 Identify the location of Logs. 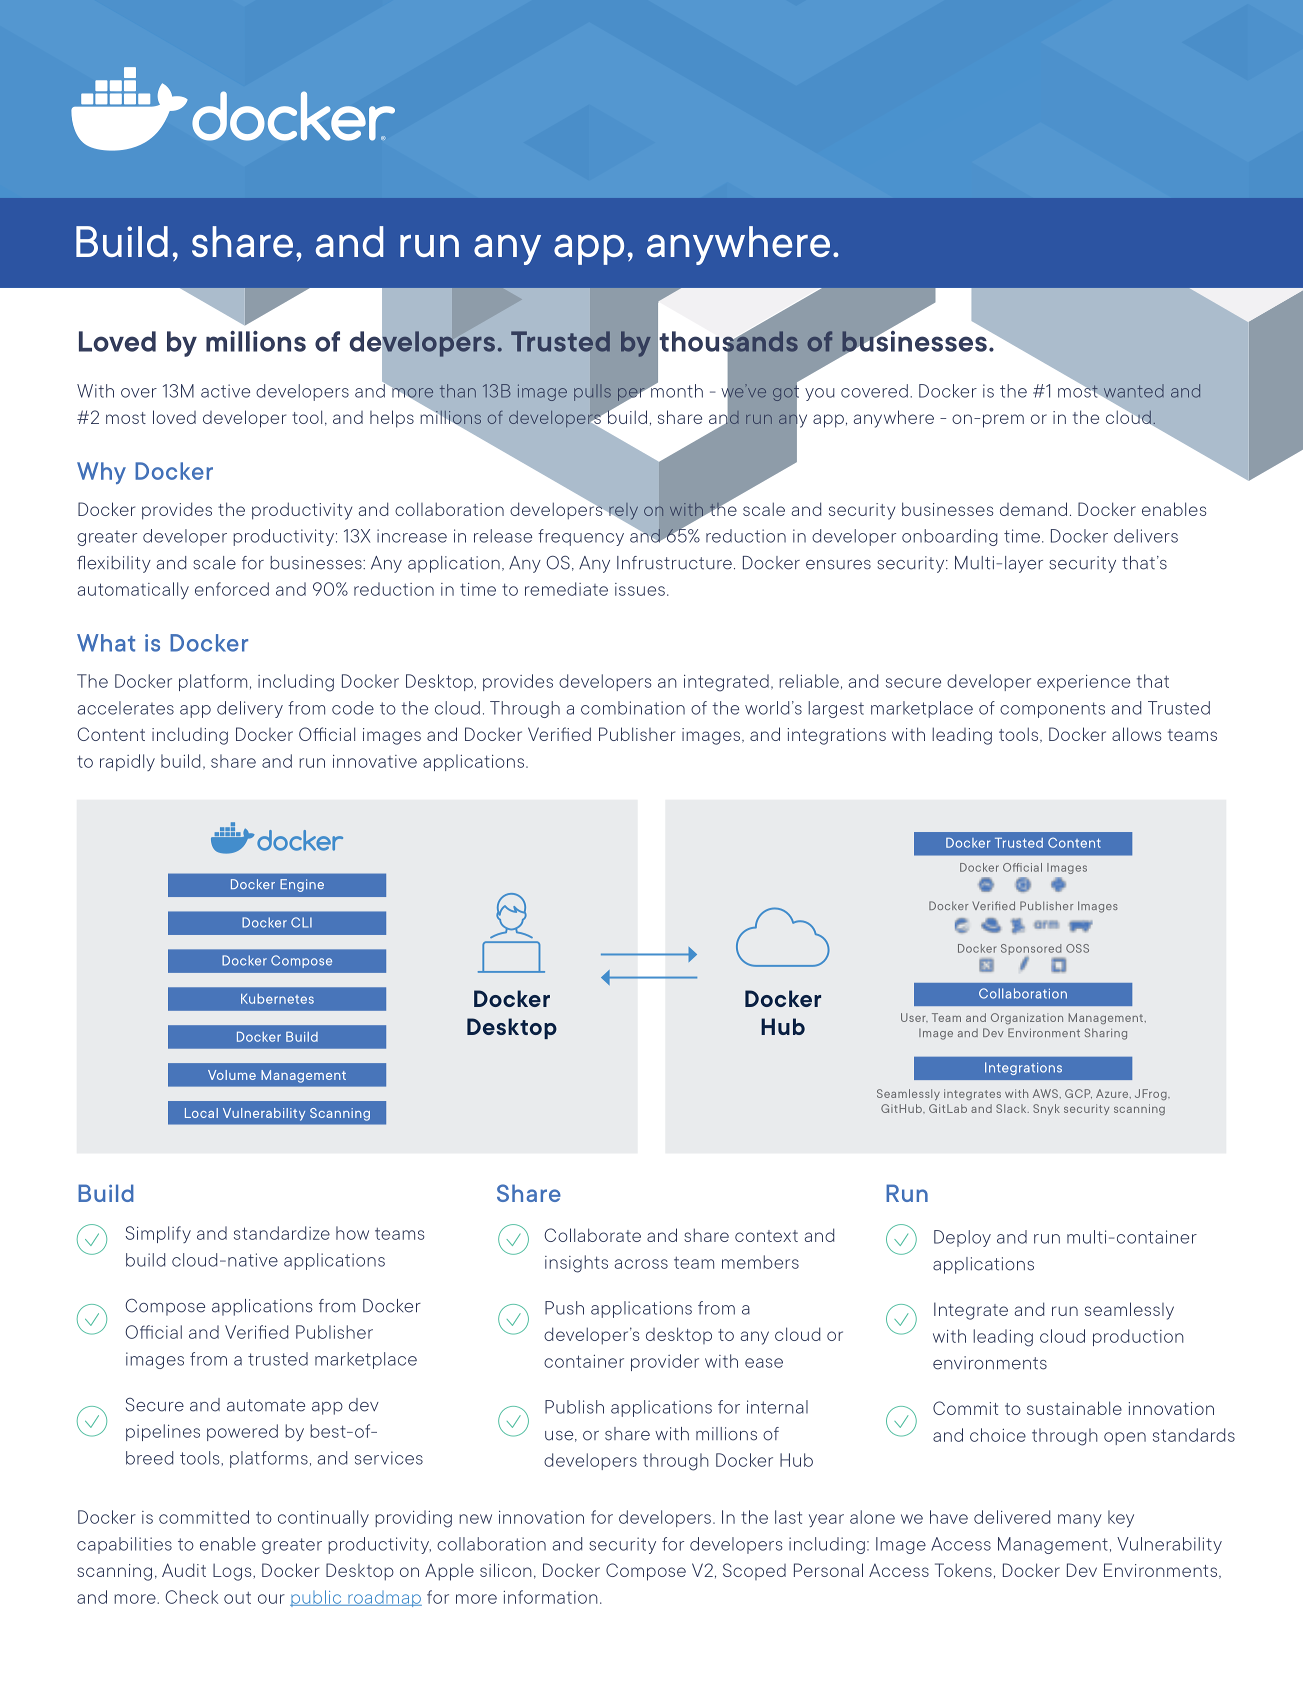
(233, 1572).
